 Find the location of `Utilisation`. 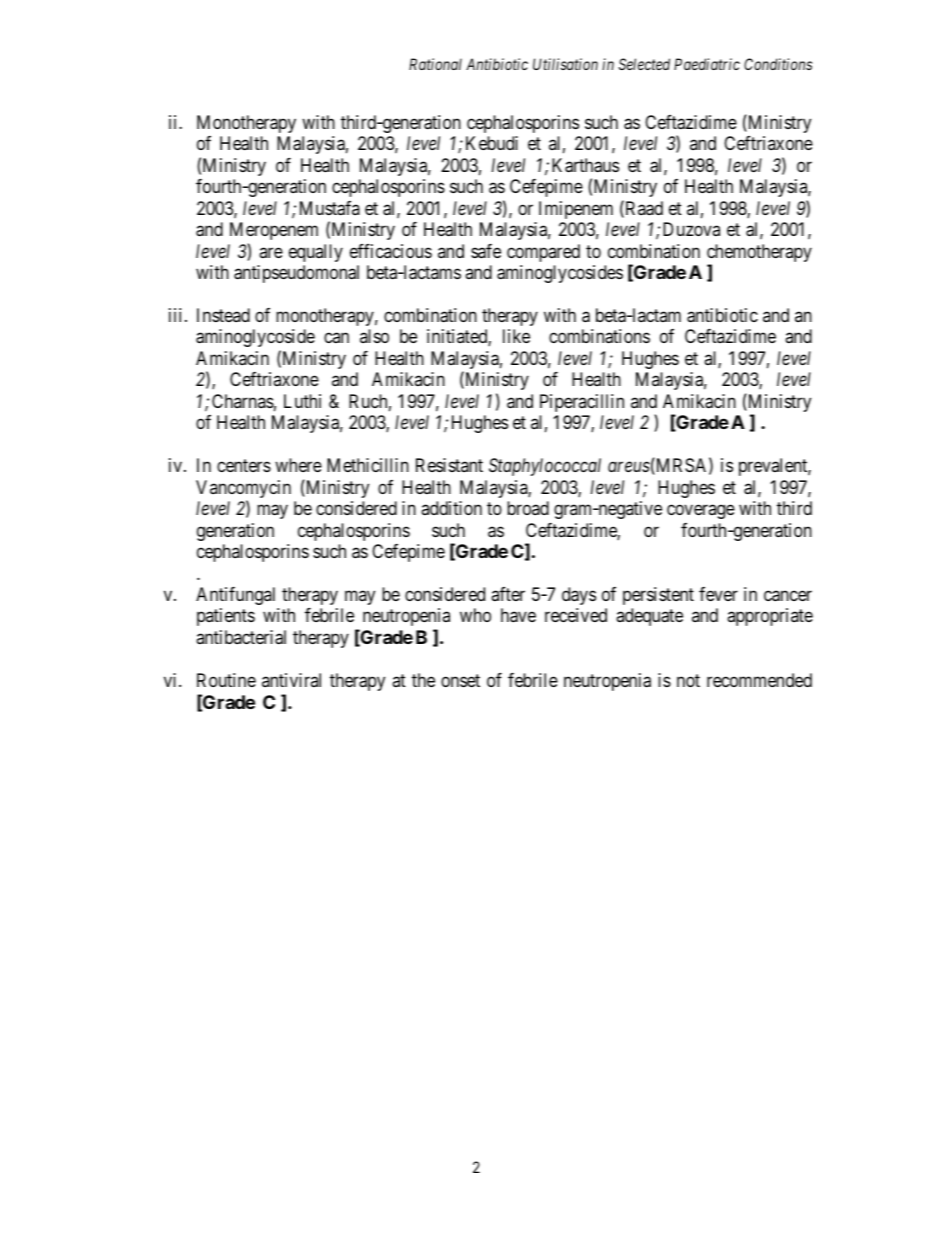

Utilisation is located at coordinates (565, 64).
